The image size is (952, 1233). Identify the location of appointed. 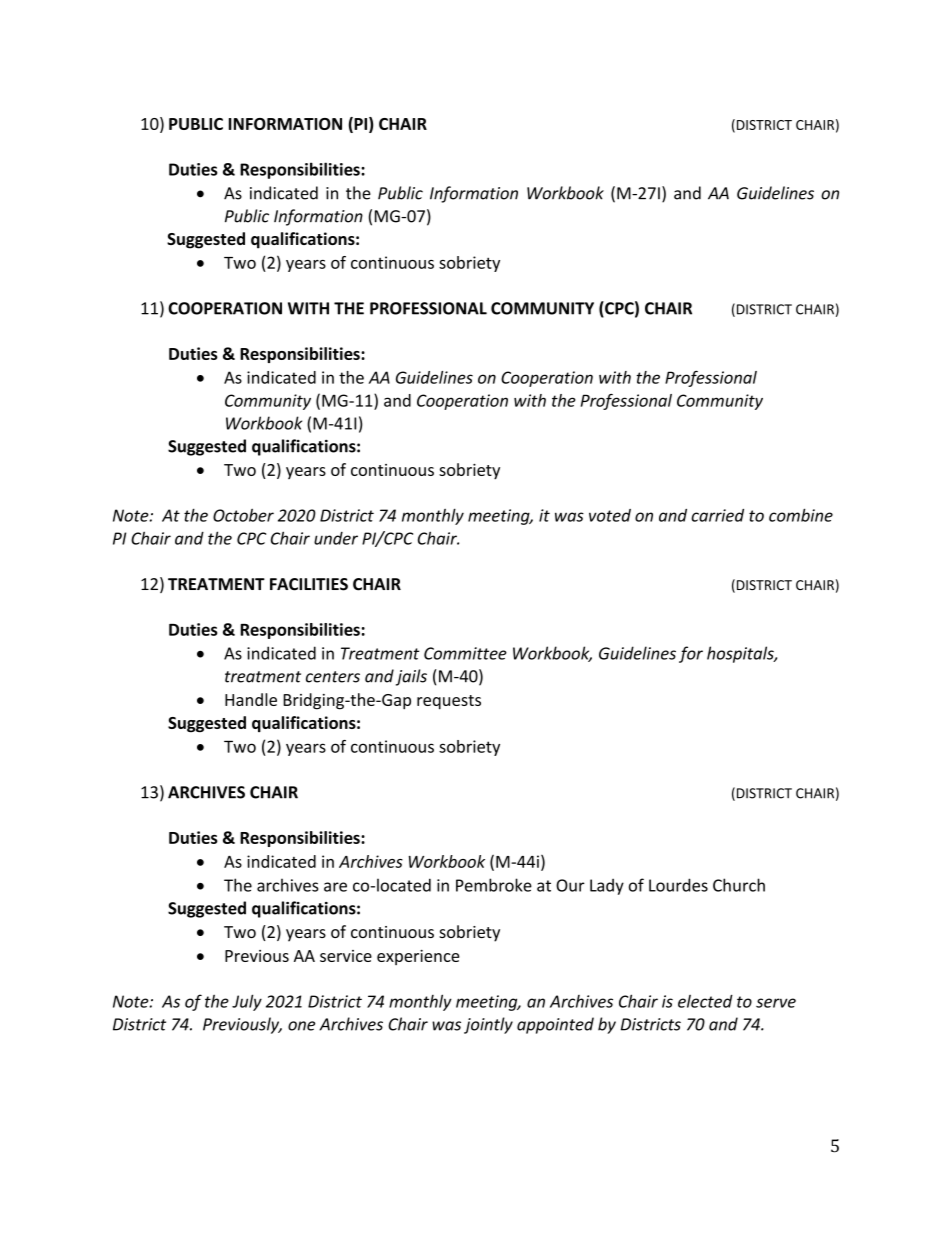
(555, 1025).
